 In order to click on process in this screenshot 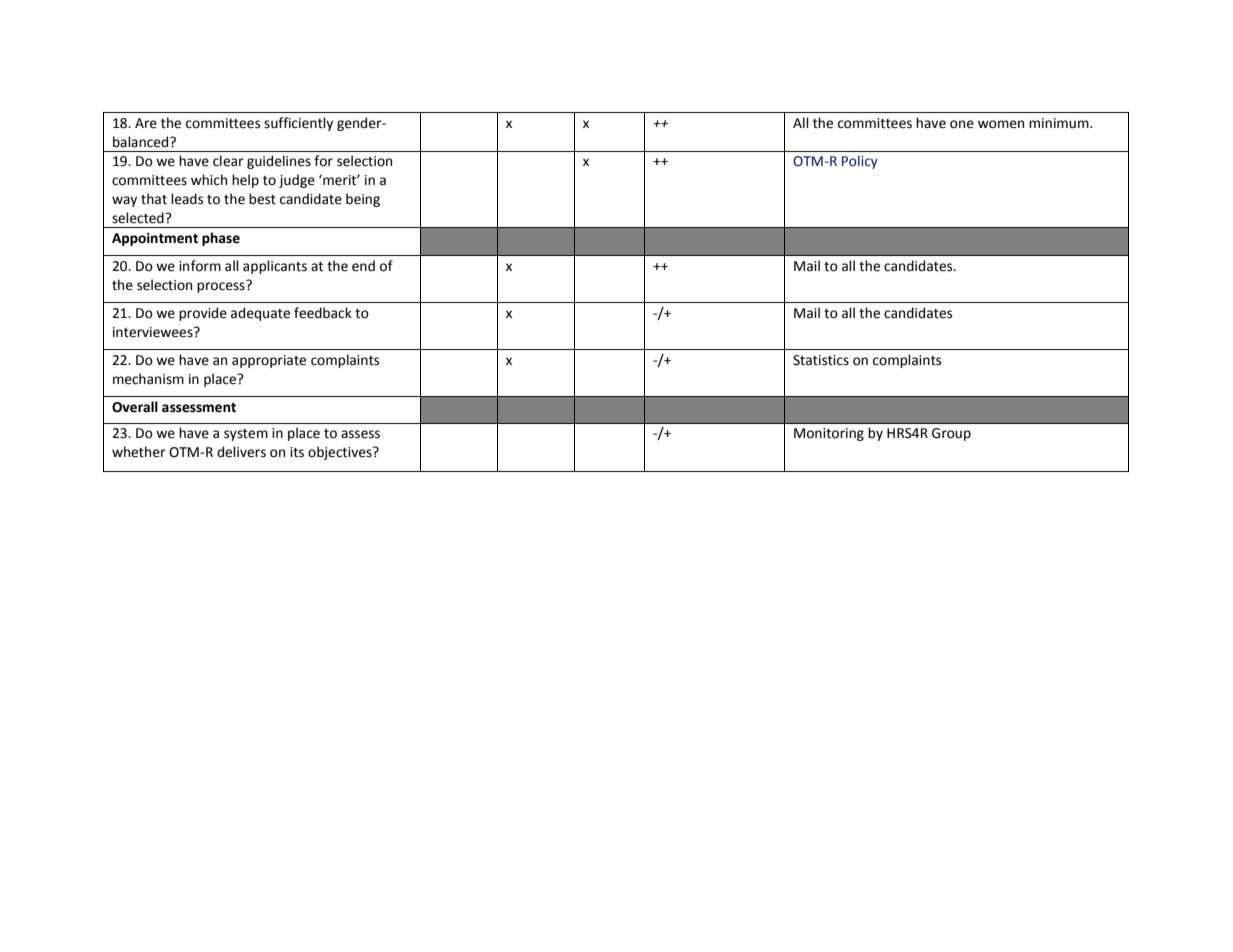, I will do `click(222, 286)`.
